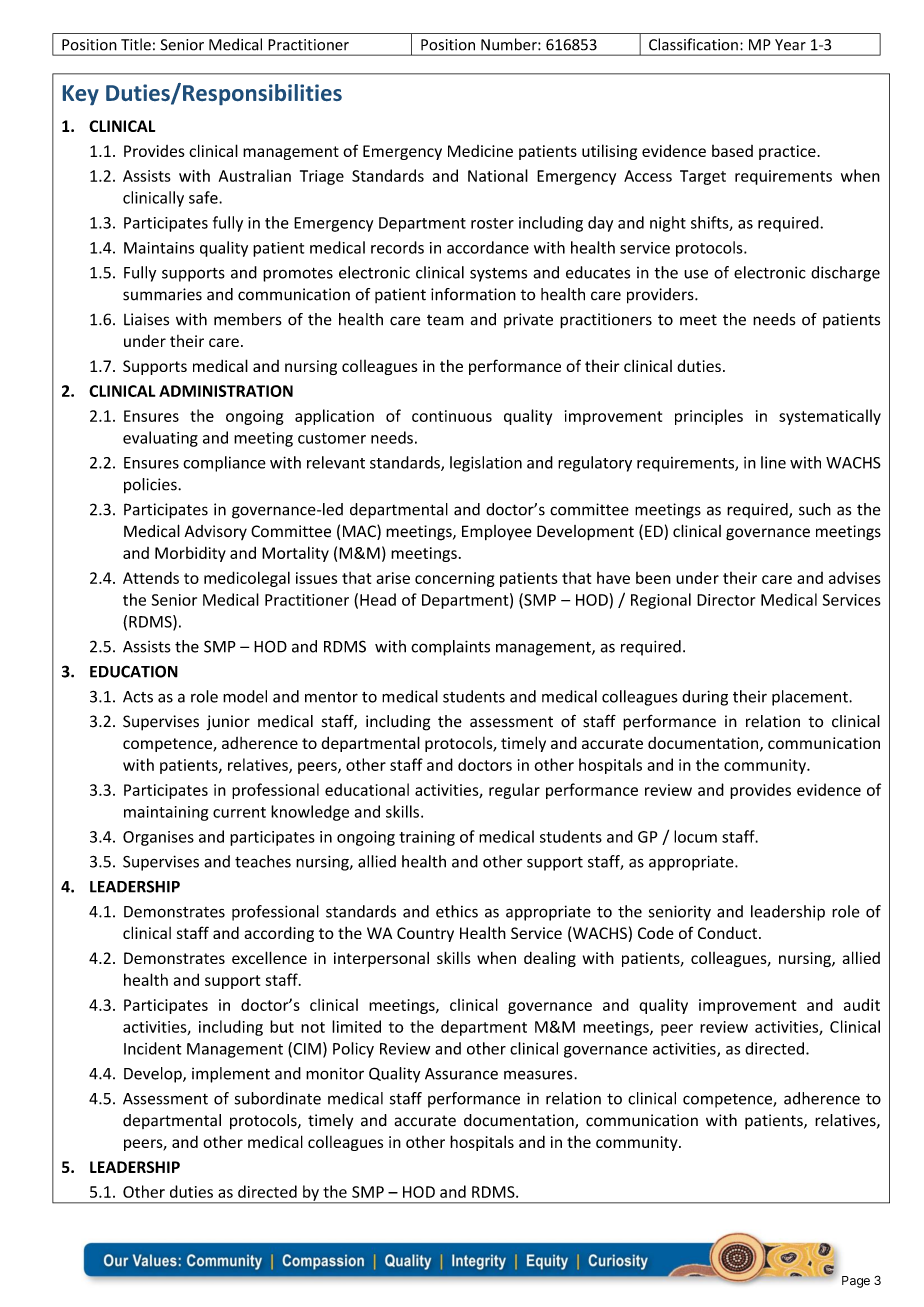  What do you see at coordinates (158, 838) in the image?
I see `Organises` at bounding box center [158, 838].
